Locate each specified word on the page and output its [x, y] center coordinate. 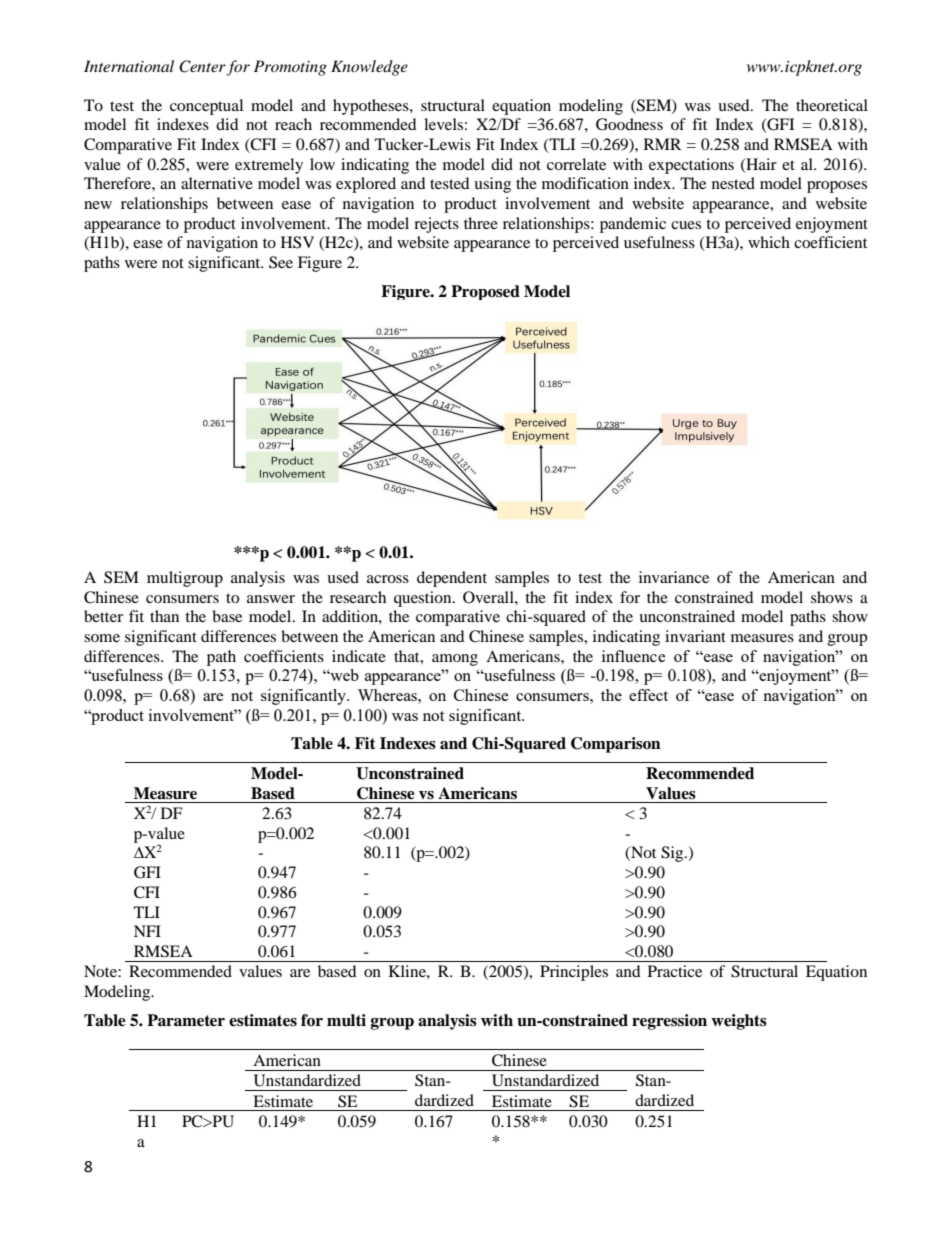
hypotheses [372, 107]
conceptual [206, 107]
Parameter [186, 1020]
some [102, 638]
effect [648, 695]
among [455, 660]
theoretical [832, 105]
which [769, 242]
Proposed [485, 292]
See [281, 262]
